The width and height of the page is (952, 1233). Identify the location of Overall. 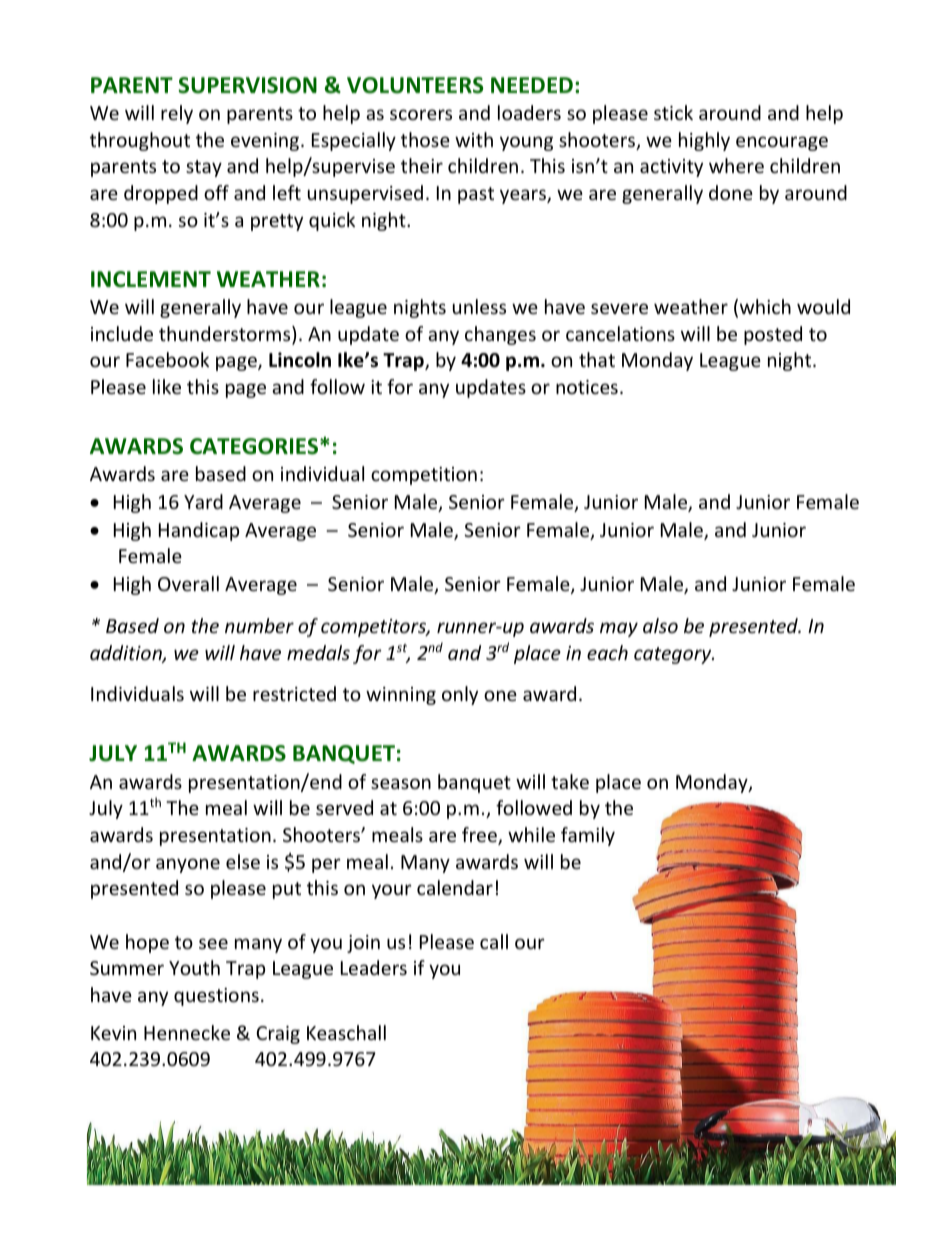
(188, 583).
